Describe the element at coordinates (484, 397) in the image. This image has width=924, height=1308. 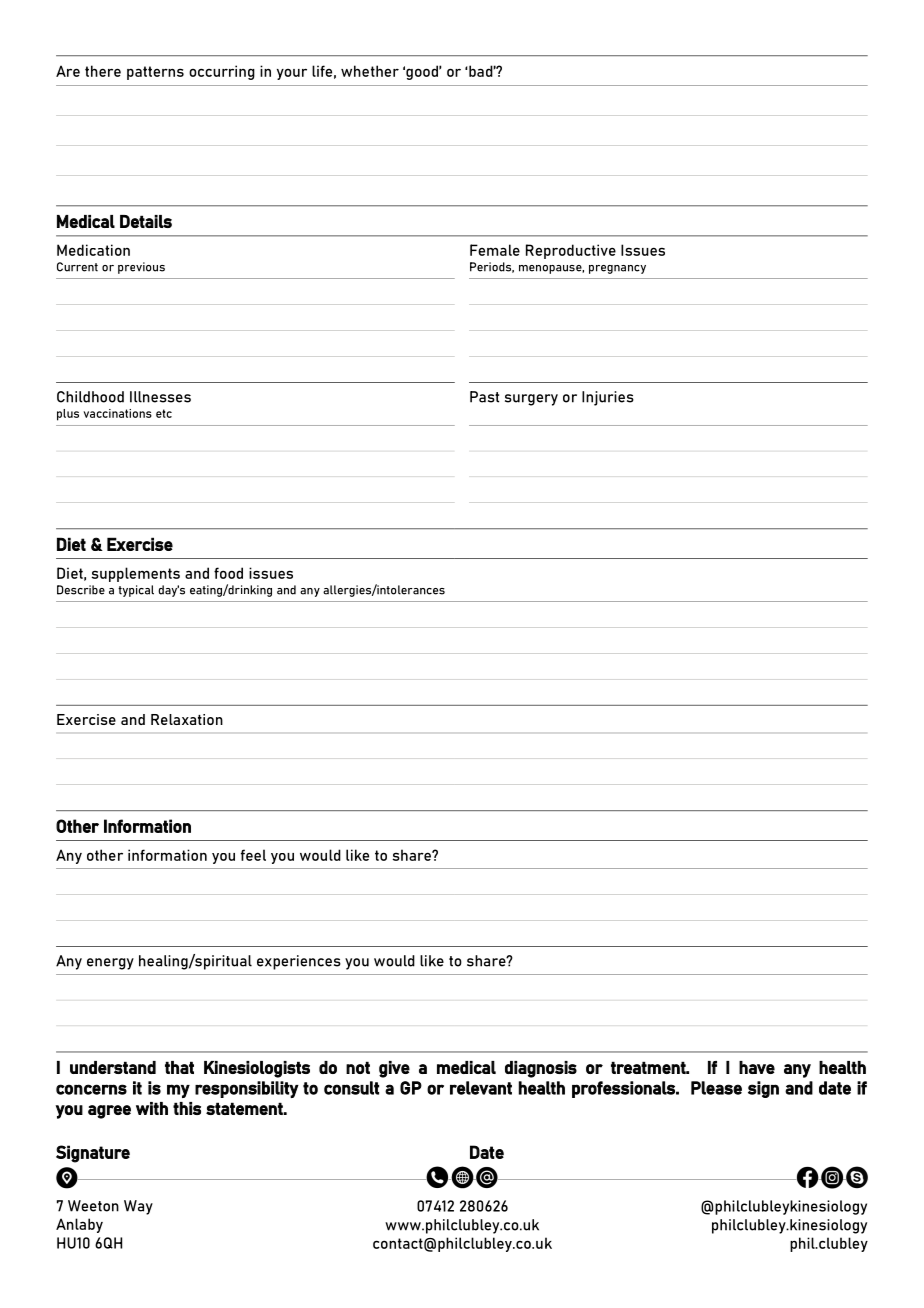
I see `Past` at that location.
